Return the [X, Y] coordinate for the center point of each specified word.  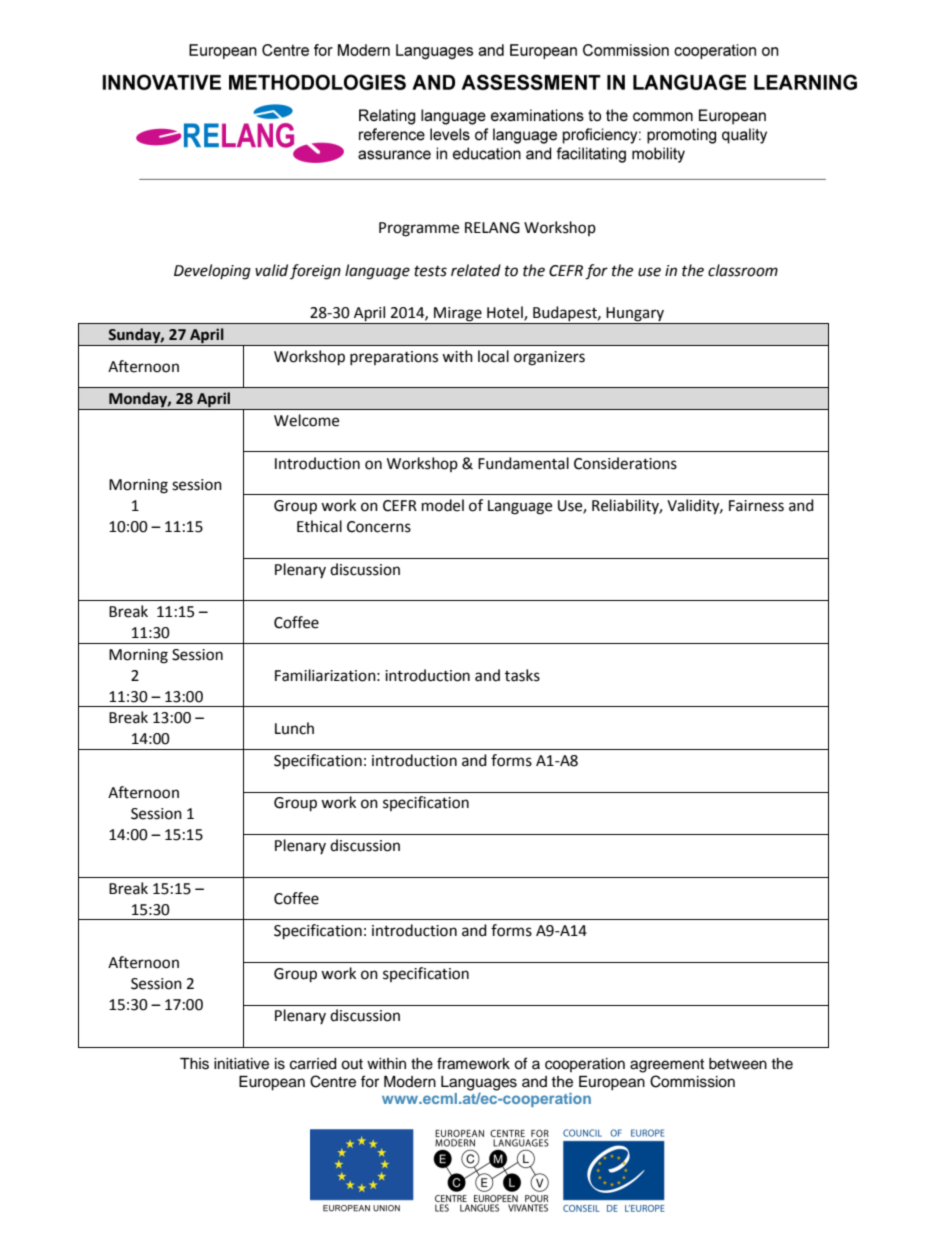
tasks [522, 675]
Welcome [306, 420]
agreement [667, 1066]
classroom [743, 270]
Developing [212, 272]
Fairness [756, 506]
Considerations [625, 463]
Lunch [294, 728]
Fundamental [523, 463]
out [352, 1064]
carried [313, 1064]
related [476, 270]
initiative [241, 1064]
